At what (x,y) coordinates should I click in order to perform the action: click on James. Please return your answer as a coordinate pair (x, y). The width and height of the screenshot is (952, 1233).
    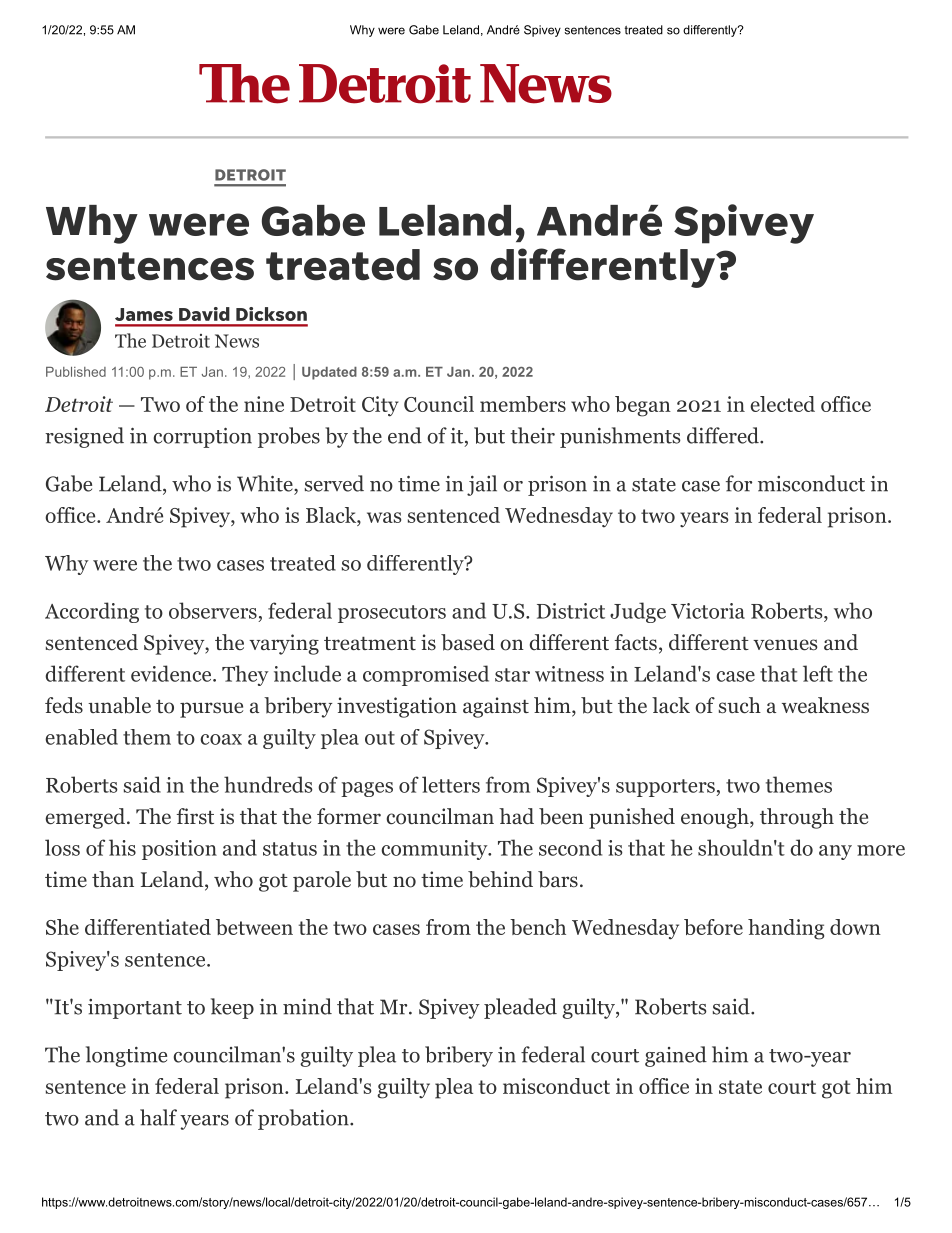
    Looking at the image, I should click on (144, 314).
